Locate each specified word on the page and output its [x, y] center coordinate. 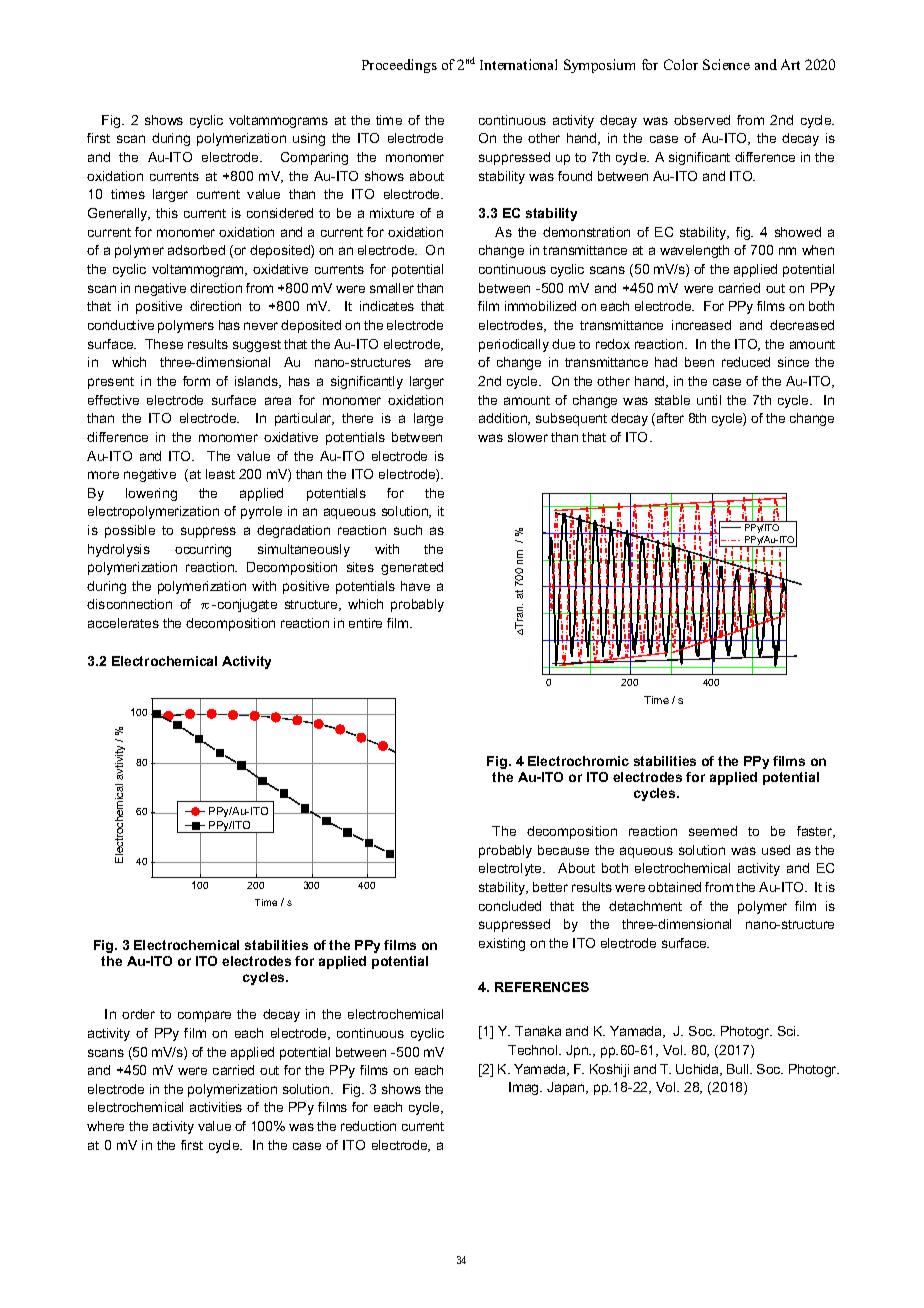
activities [216, 1107]
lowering [151, 494]
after [670, 418]
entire [365, 623]
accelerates [123, 623]
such [408, 530]
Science [726, 64]
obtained [674, 887]
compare [204, 1016]
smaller [392, 288]
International [518, 64]
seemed [713, 831]
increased [701, 325]
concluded [510, 906]
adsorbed [196, 250]
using [309, 139]
